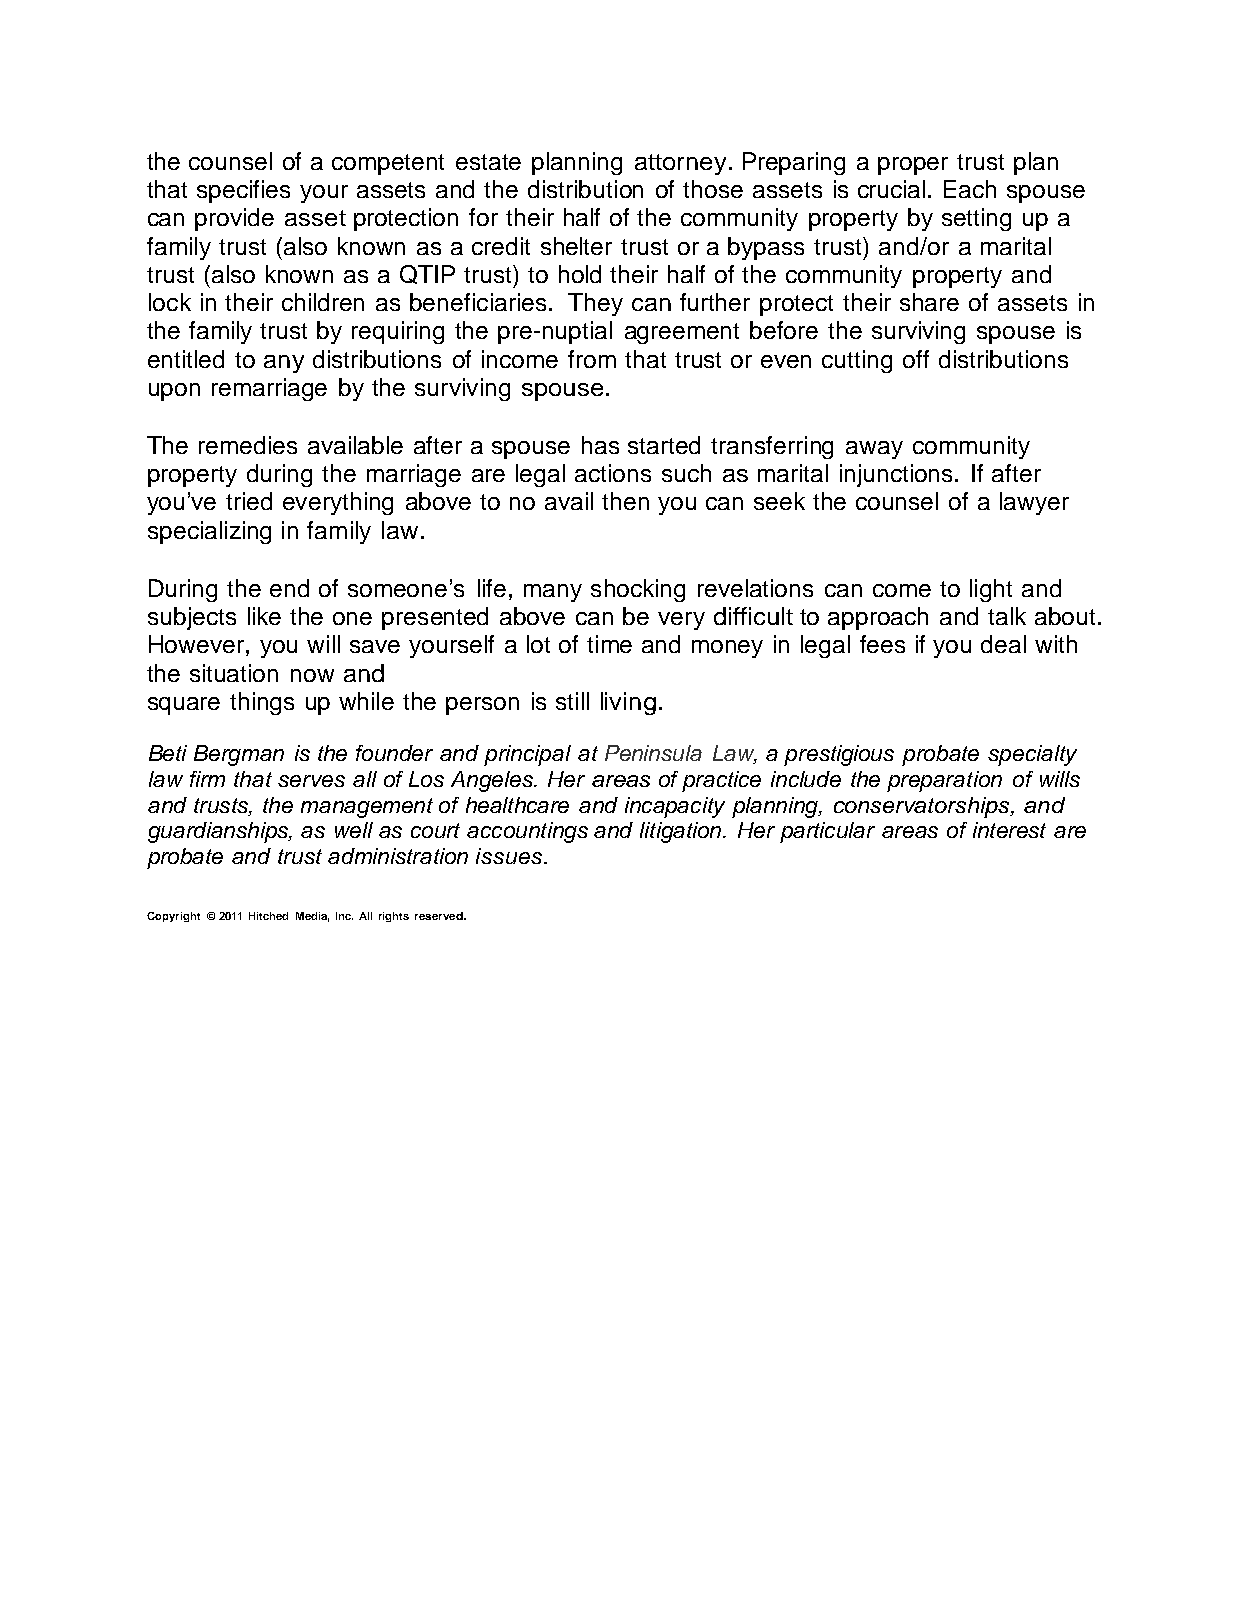  What do you see at coordinates (1034, 503) in the image?
I see `lawyer` at bounding box center [1034, 503].
